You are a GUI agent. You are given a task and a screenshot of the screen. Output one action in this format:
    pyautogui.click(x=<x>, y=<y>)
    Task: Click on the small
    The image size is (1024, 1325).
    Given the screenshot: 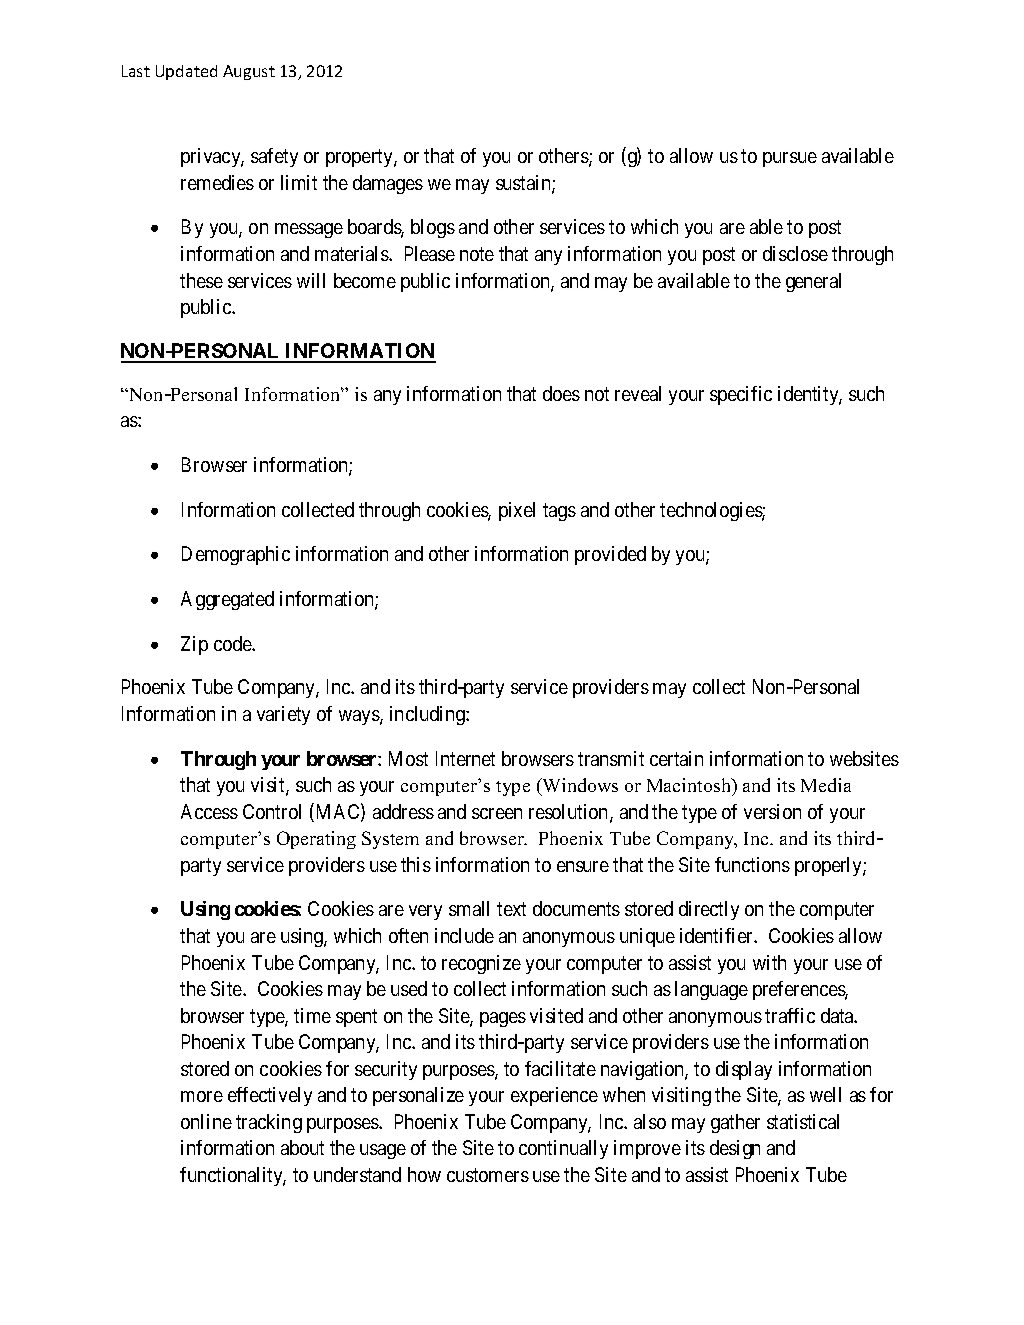 What is the action you would take?
    pyautogui.click(x=469, y=908)
